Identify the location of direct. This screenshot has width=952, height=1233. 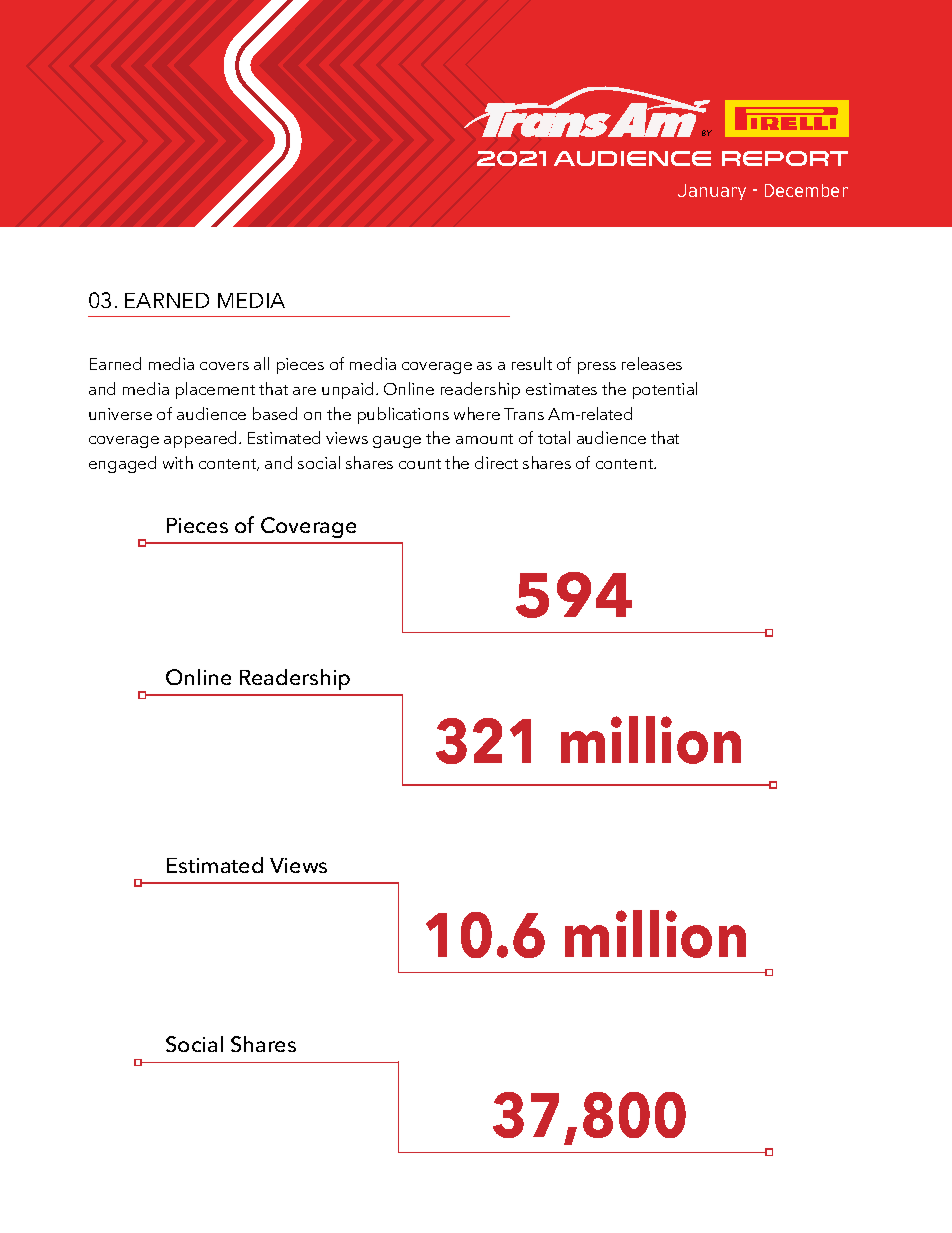
(496, 462).
